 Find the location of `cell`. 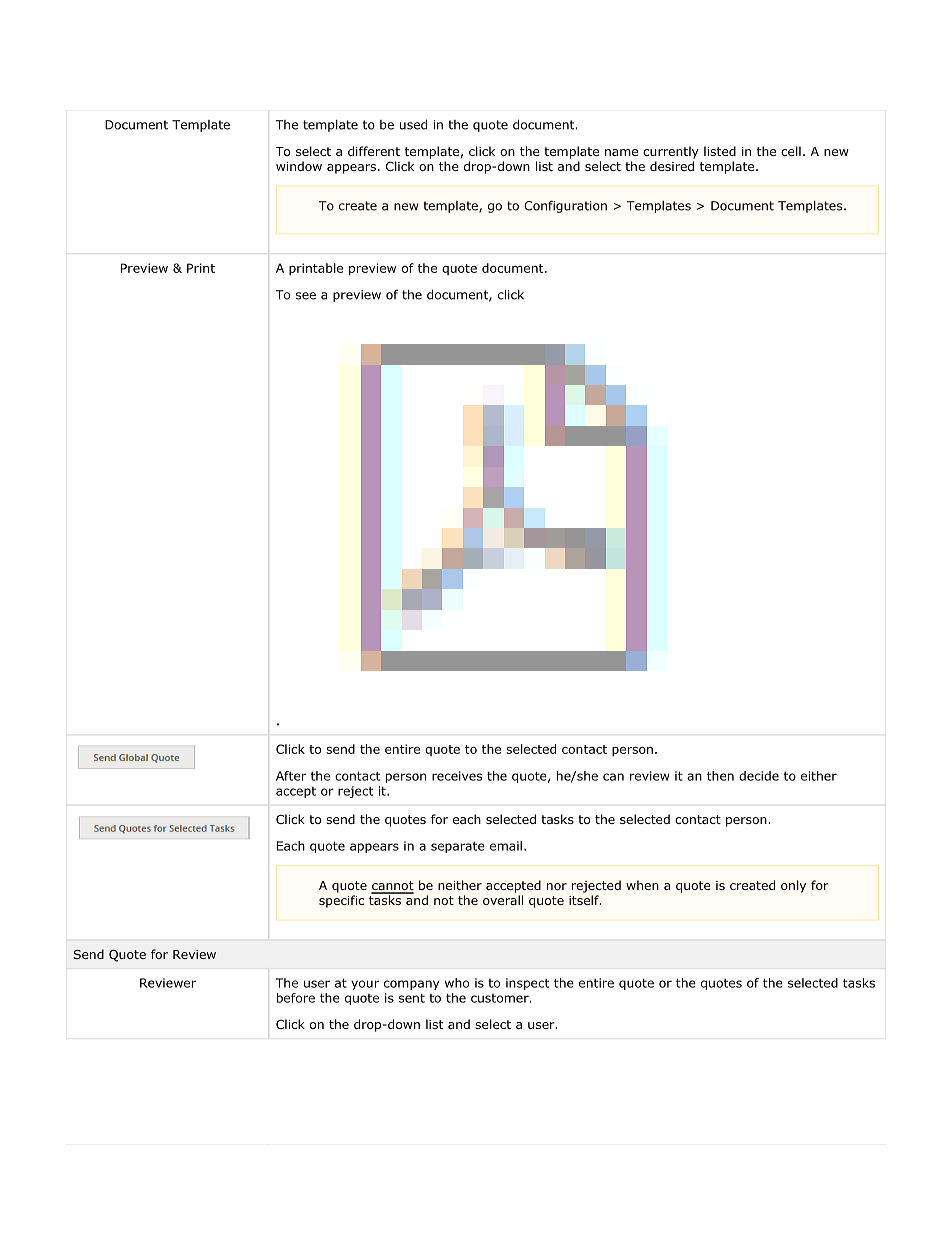

cell is located at coordinates (791, 151).
